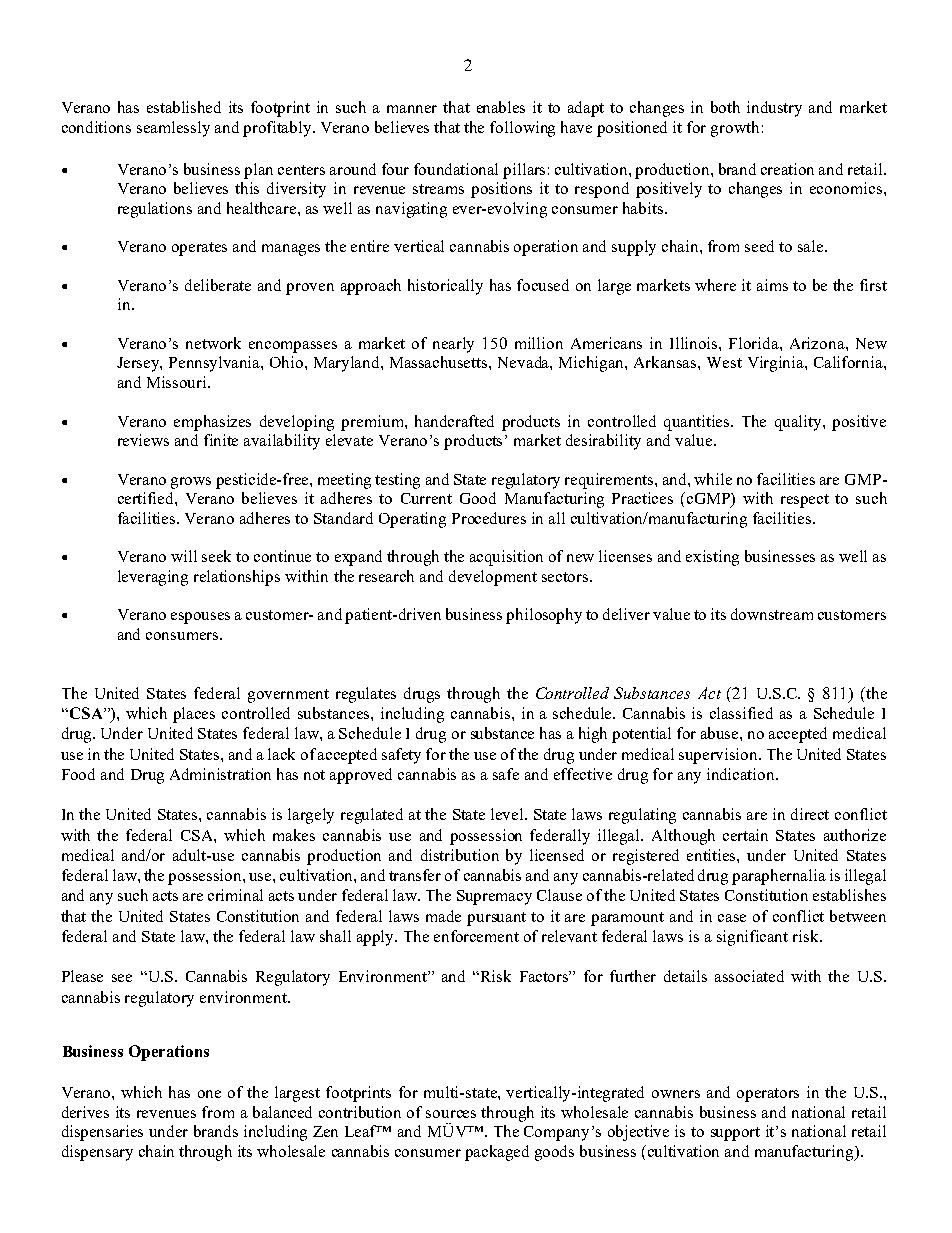 This page has width=952, height=1233. What do you see at coordinates (522, 129) in the page?
I see `following` at bounding box center [522, 129].
